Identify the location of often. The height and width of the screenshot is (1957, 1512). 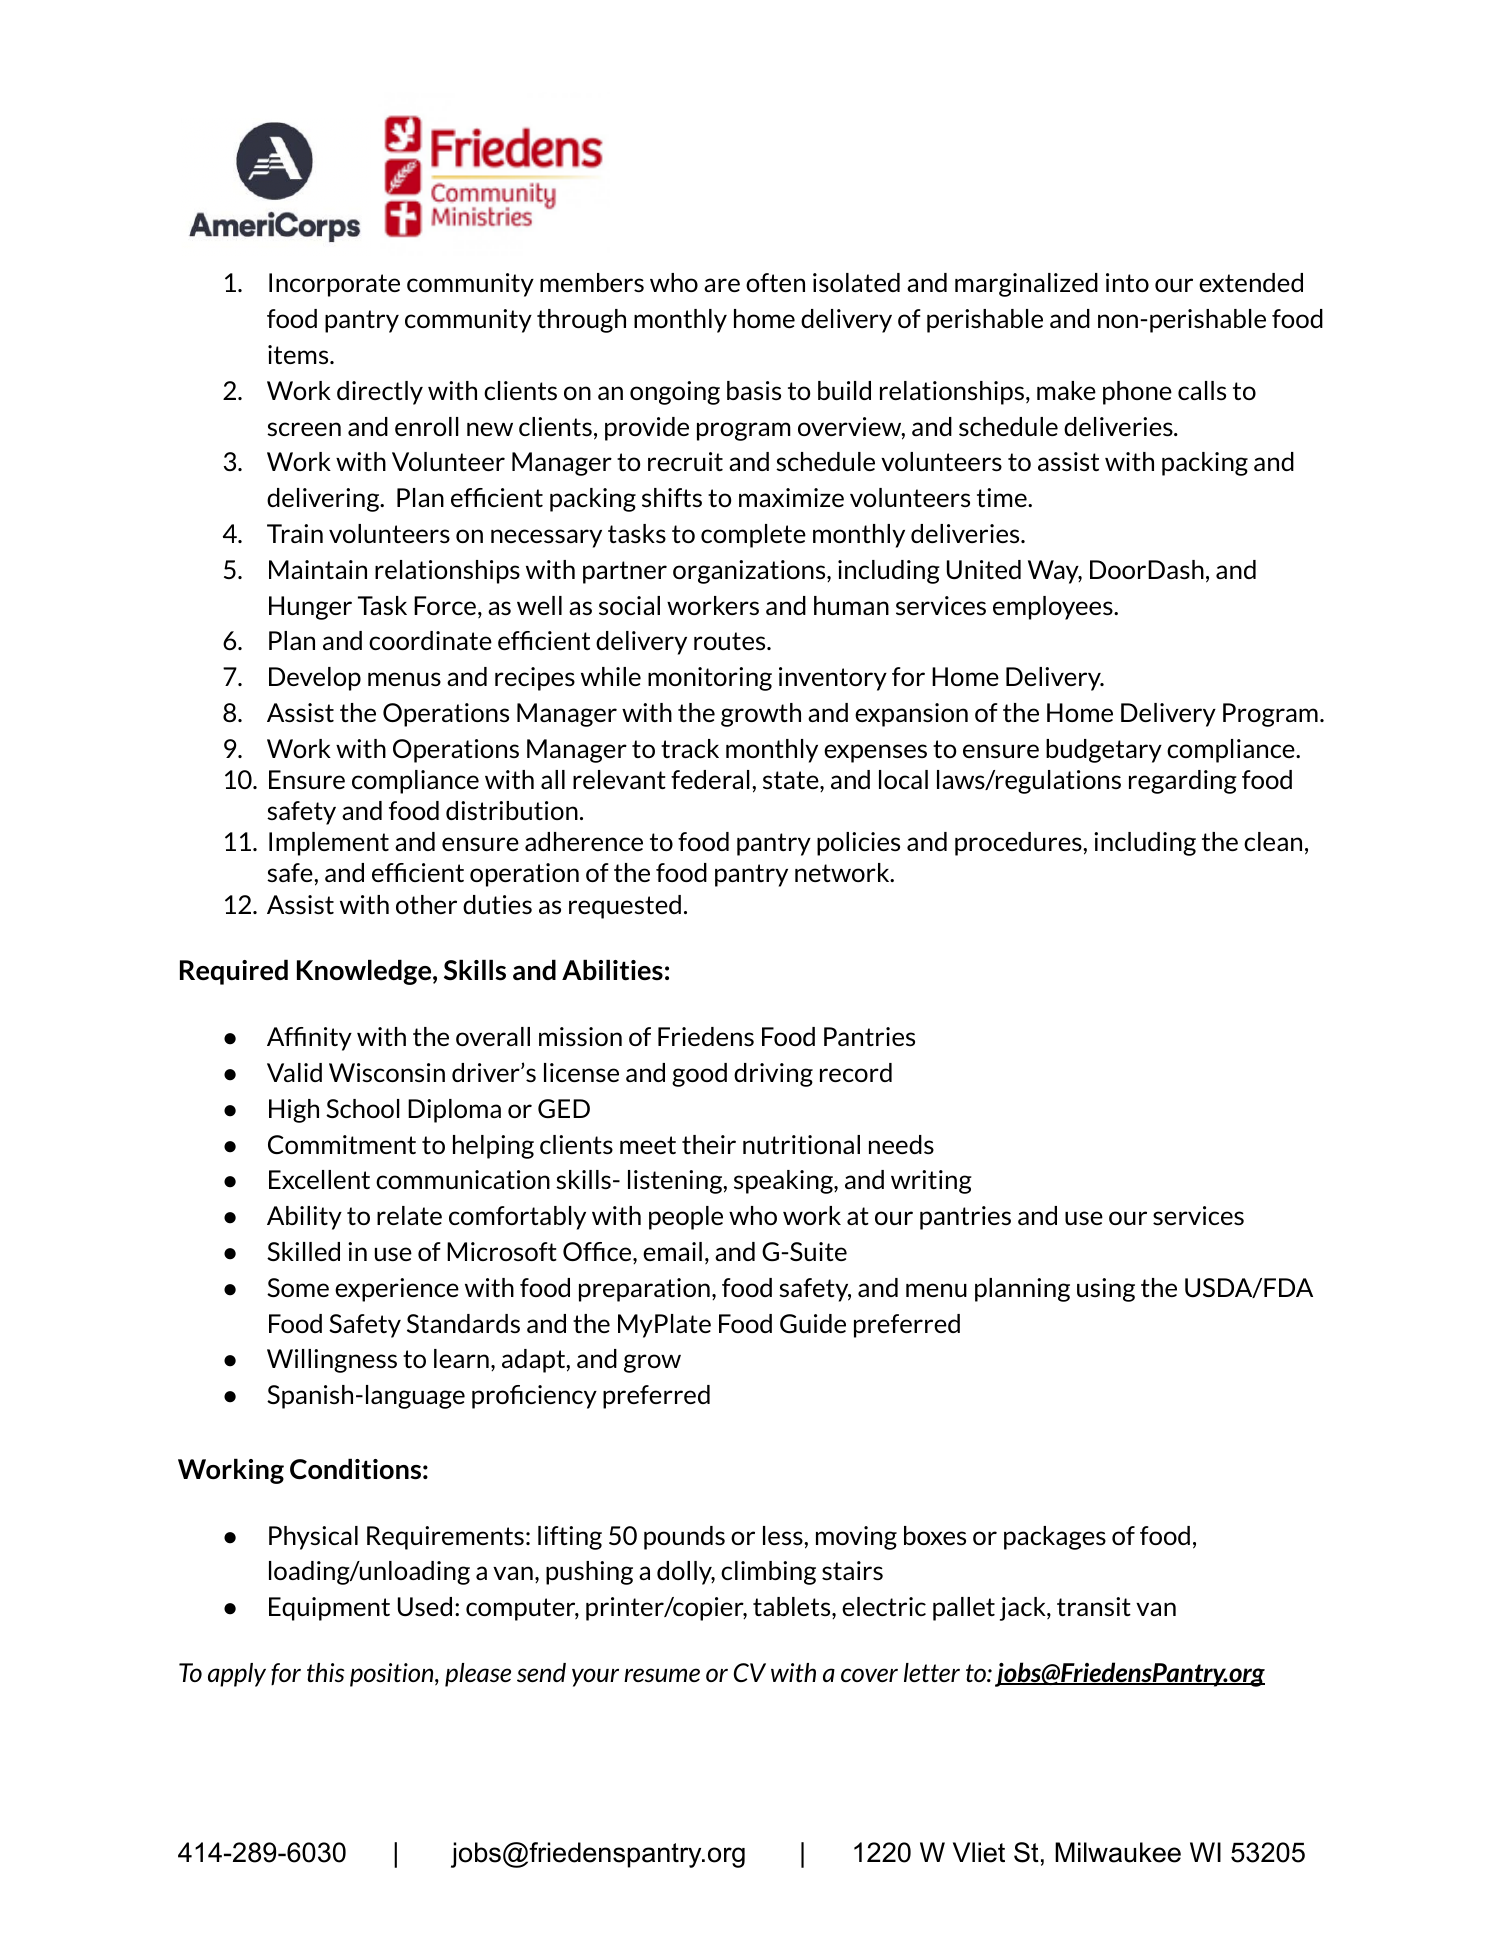
(775, 282).
